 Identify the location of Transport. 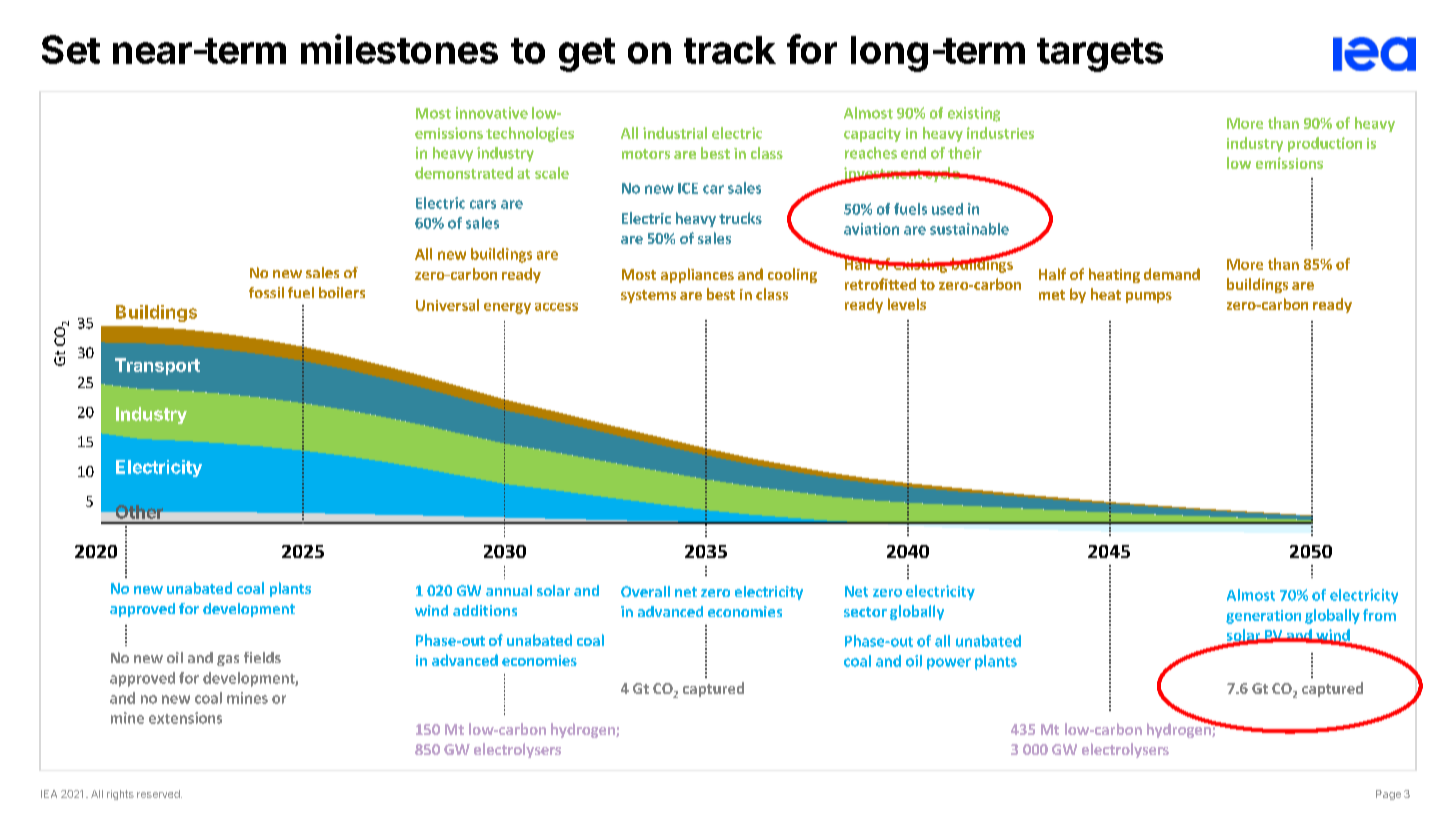
(157, 366).
